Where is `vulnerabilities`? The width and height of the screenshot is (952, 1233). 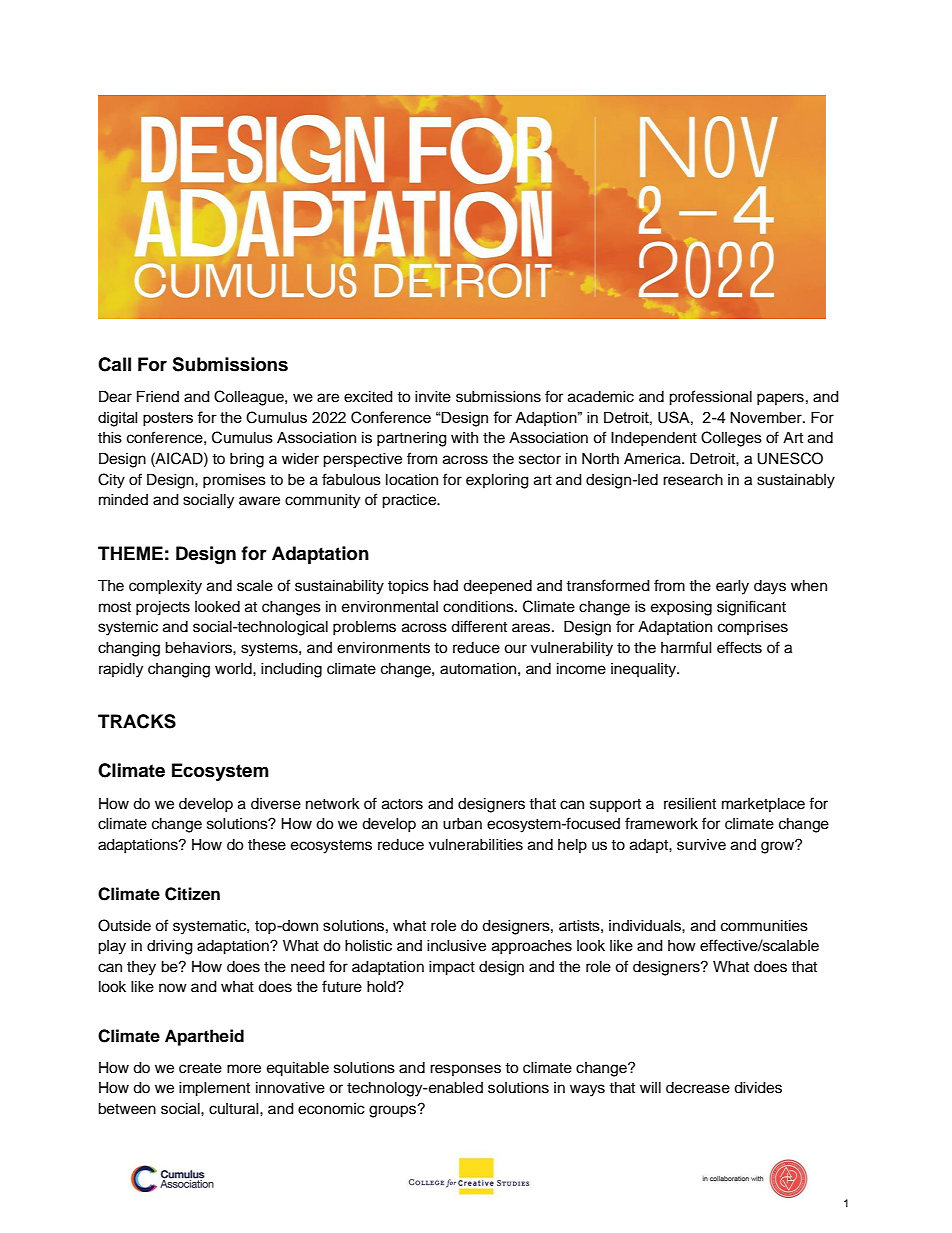
vulnerabilities is located at coordinates (476, 845).
